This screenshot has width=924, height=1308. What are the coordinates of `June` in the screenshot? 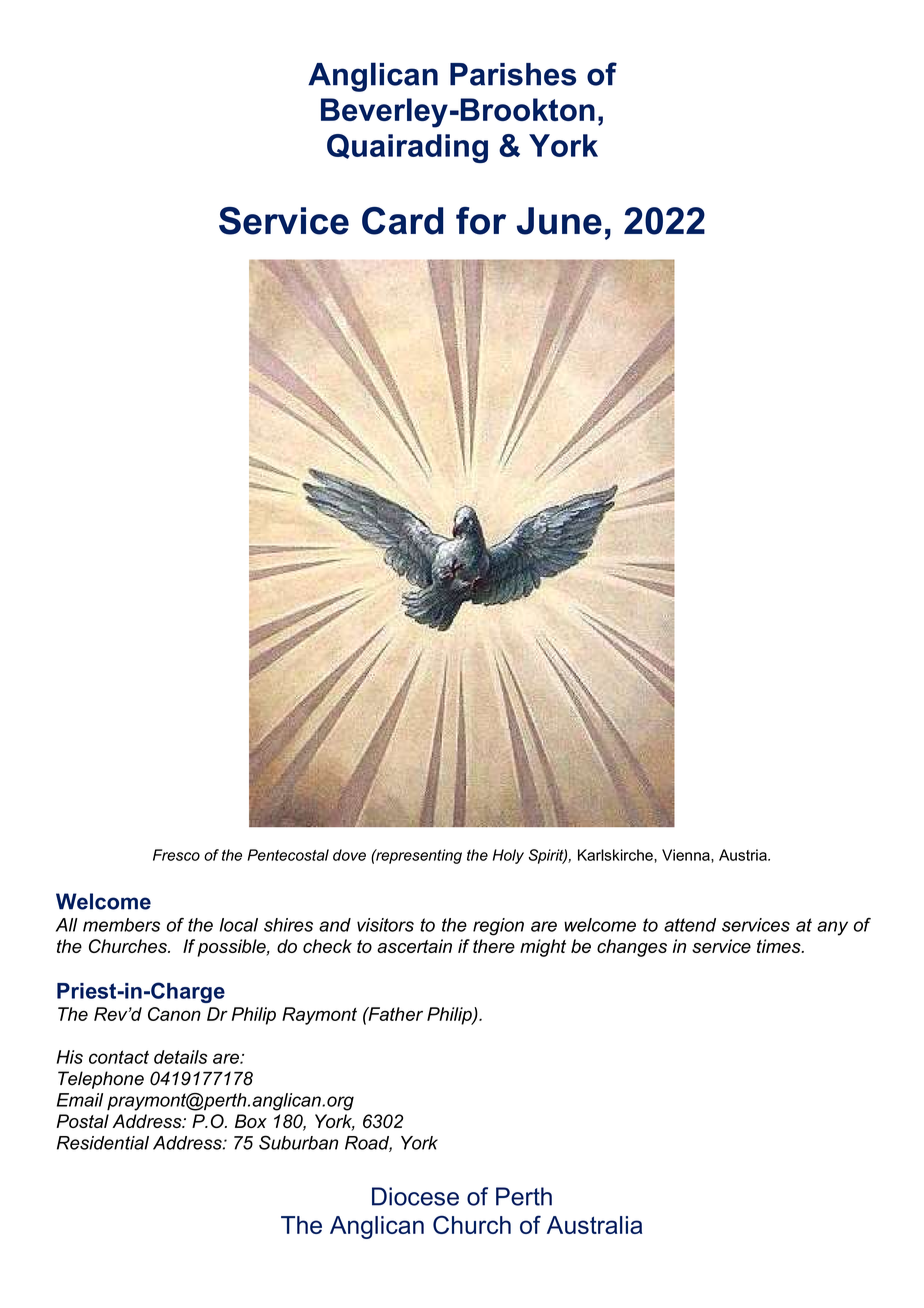 It's located at (559, 221).
